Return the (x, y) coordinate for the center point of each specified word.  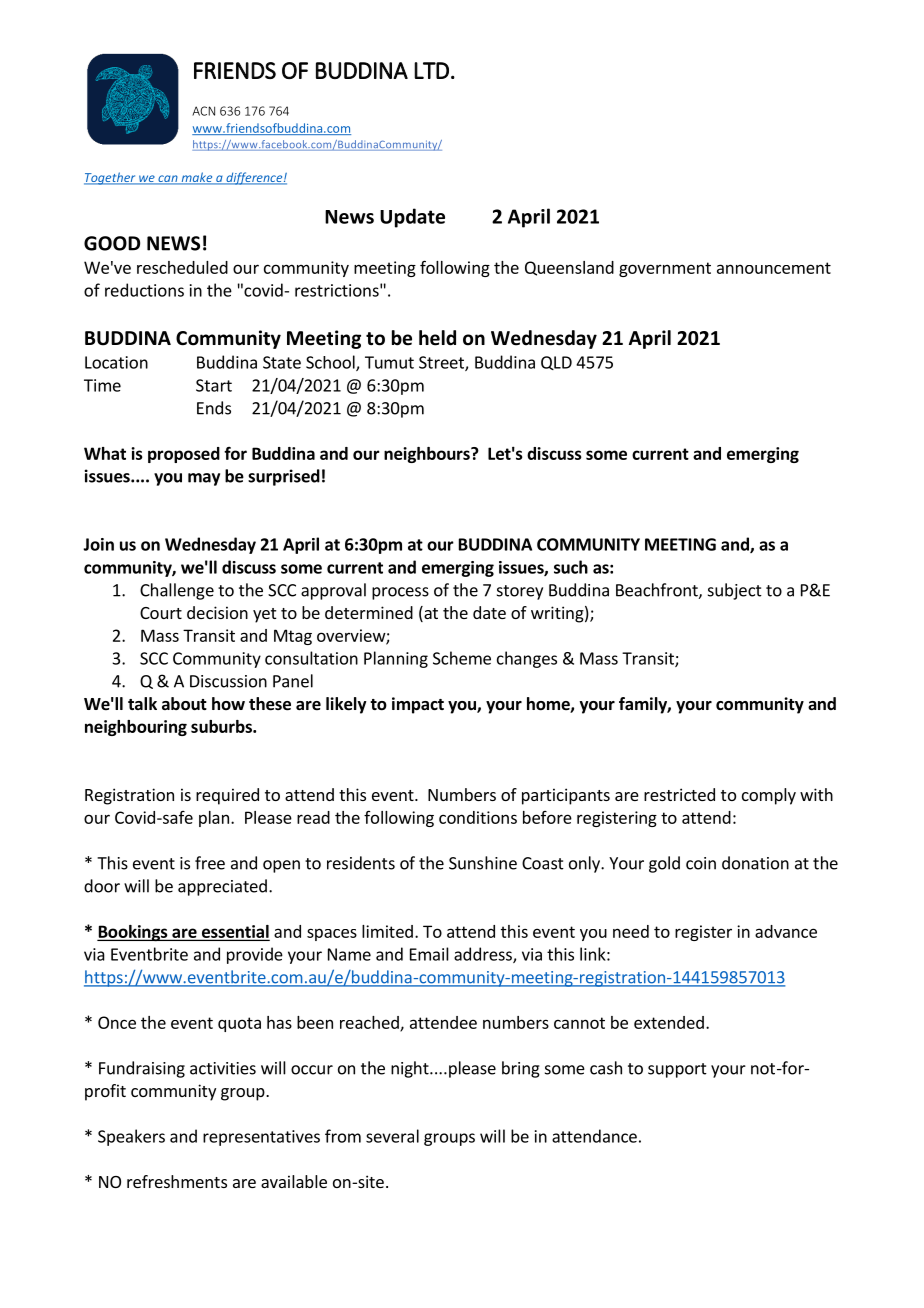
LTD (431, 70)
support (677, 1070)
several (392, 1136)
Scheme (462, 658)
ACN (203, 111)
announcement (774, 268)
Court (161, 613)
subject (735, 591)
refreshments (177, 1181)
